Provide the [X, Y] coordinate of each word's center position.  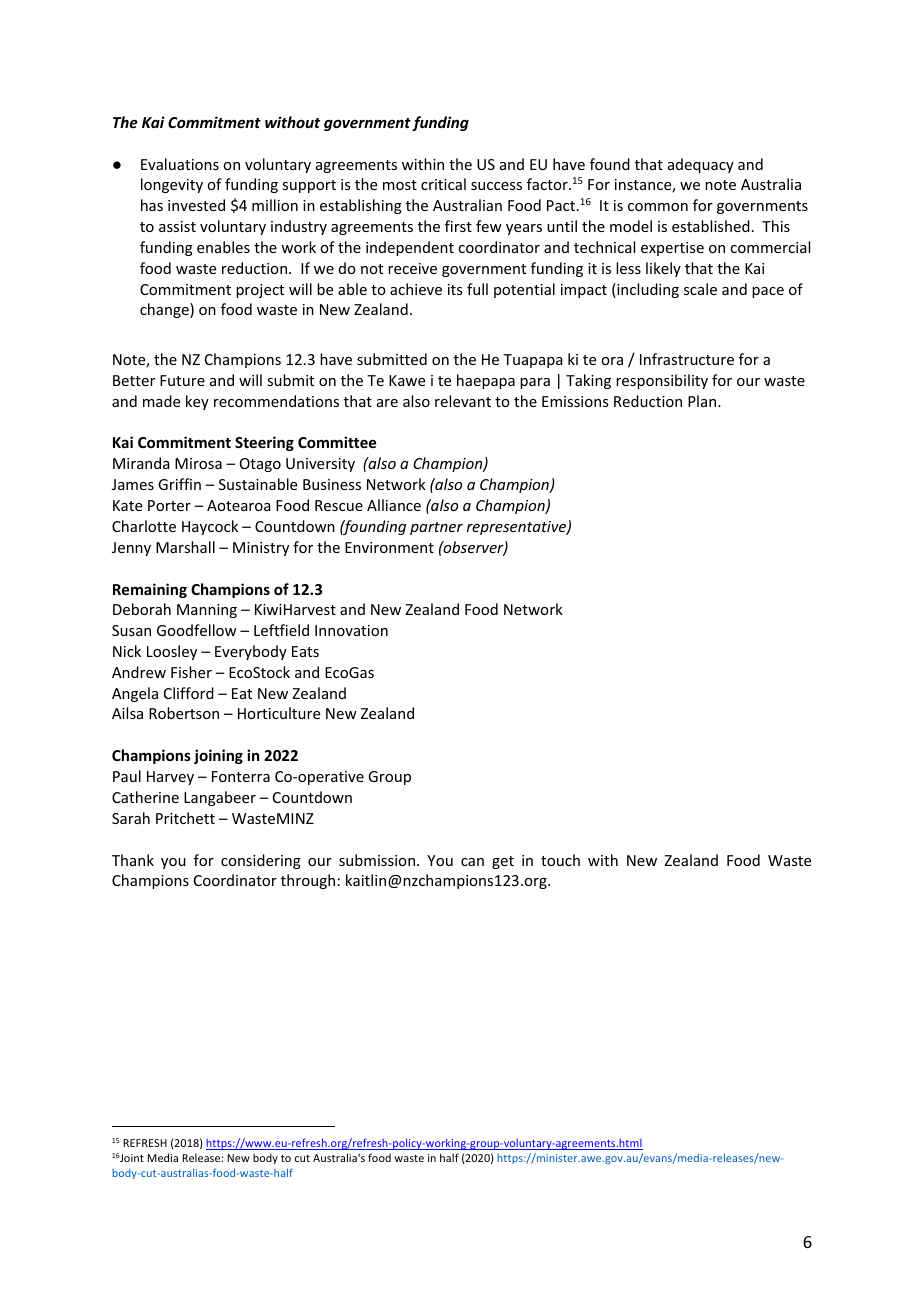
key [197, 402]
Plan [702, 401]
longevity [172, 185]
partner [436, 528]
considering [261, 861]
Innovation [351, 630]
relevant [463, 401]
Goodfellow [197, 630]
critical [443, 184]
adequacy [701, 165]
